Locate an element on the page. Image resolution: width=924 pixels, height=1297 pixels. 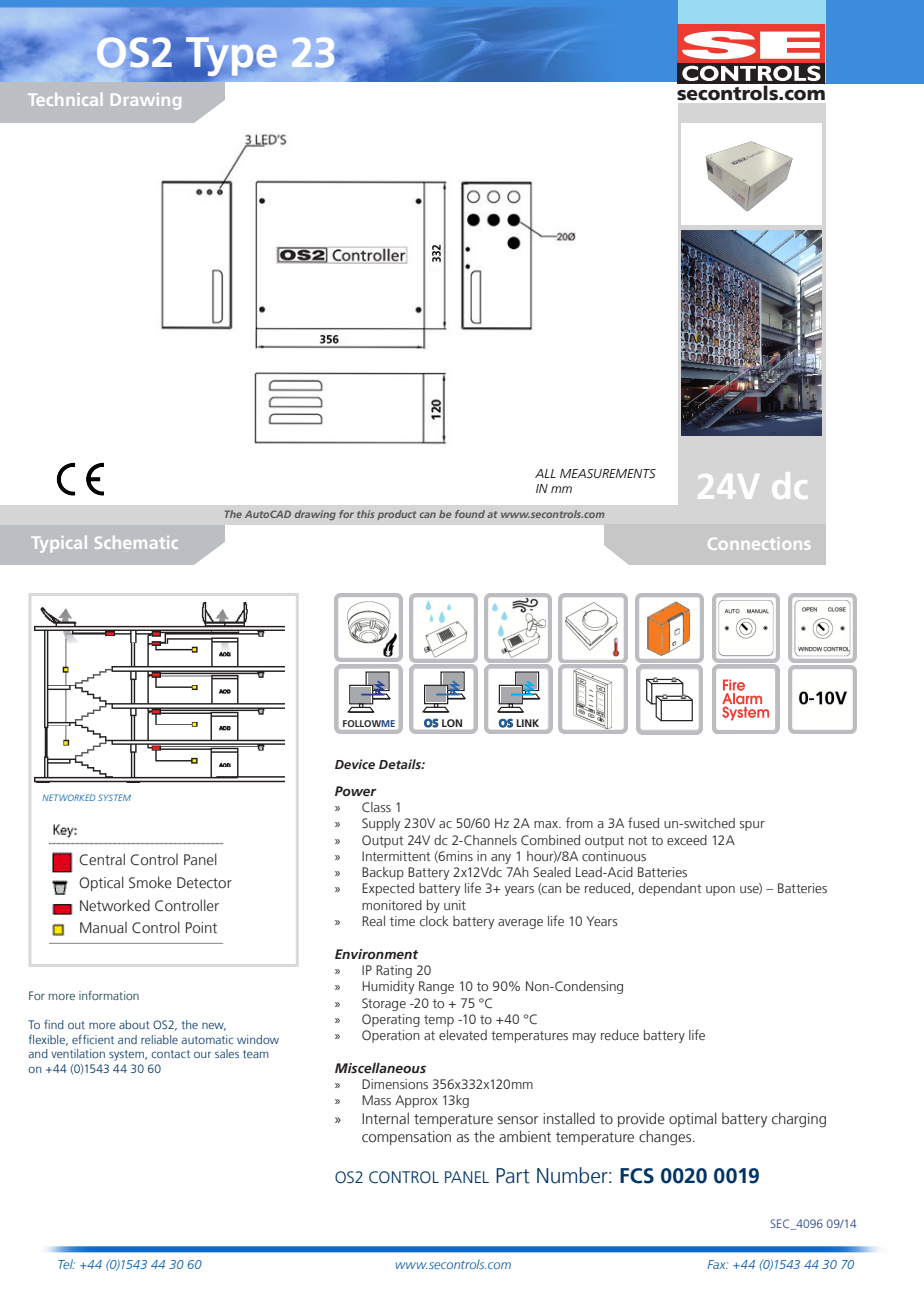
found is located at coordinates (470, 514).
